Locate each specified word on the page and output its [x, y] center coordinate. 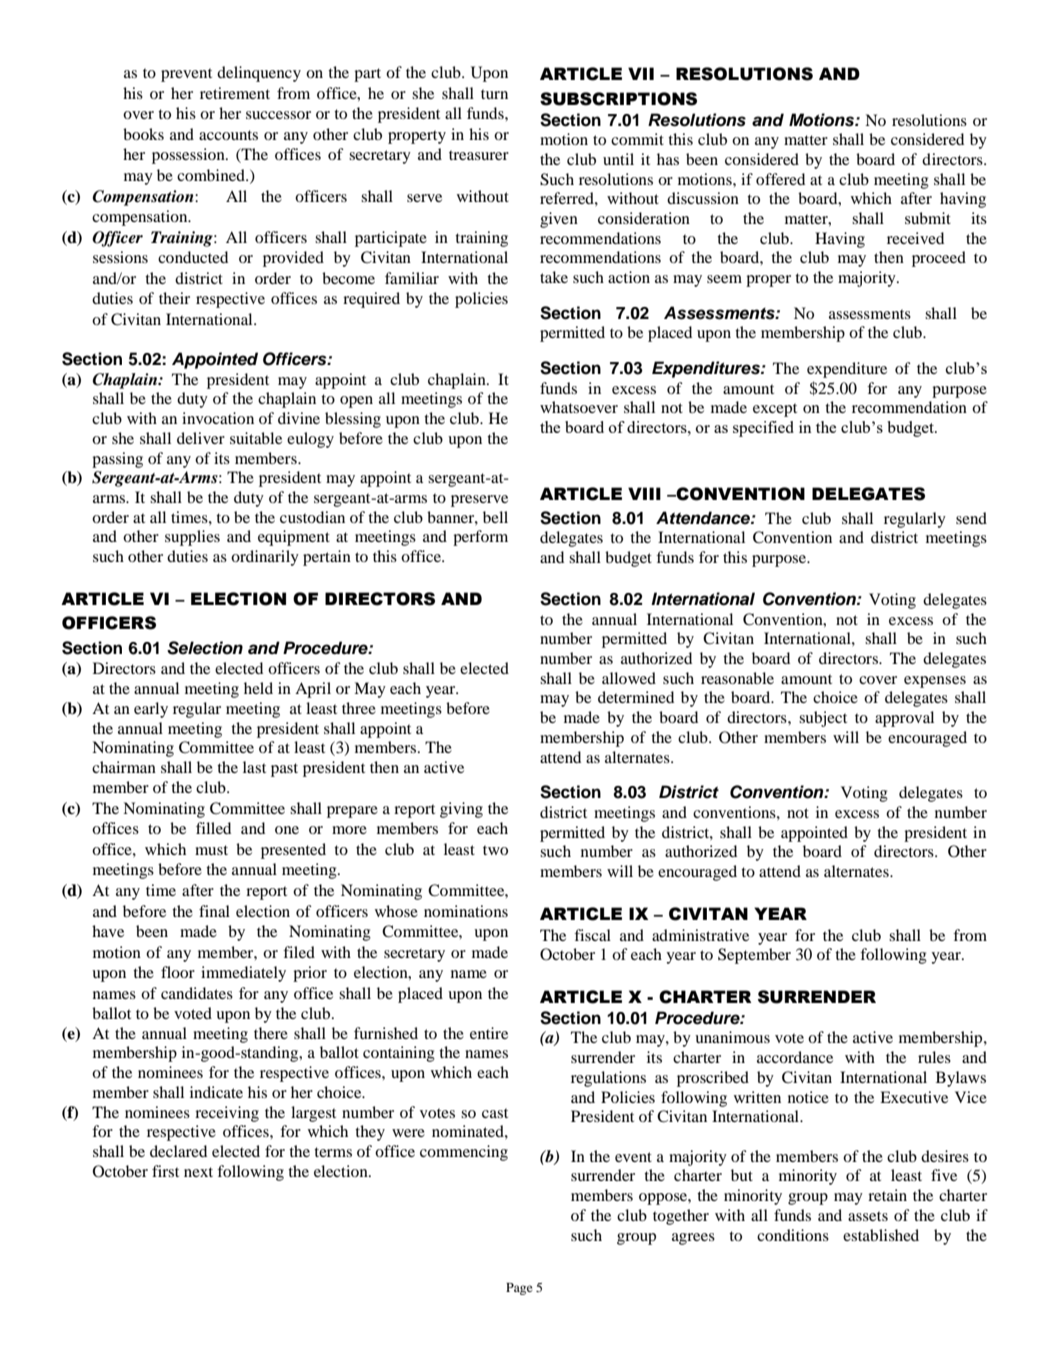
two [495, 850]
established [881, 1235]
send [971, 518]
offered [780, 179]
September [754, 956]
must [211, 850]
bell [495, 517]
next [198, 1172]
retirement [235, 93]
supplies [192, 538]
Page [519, 1289]
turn [494, 94]
